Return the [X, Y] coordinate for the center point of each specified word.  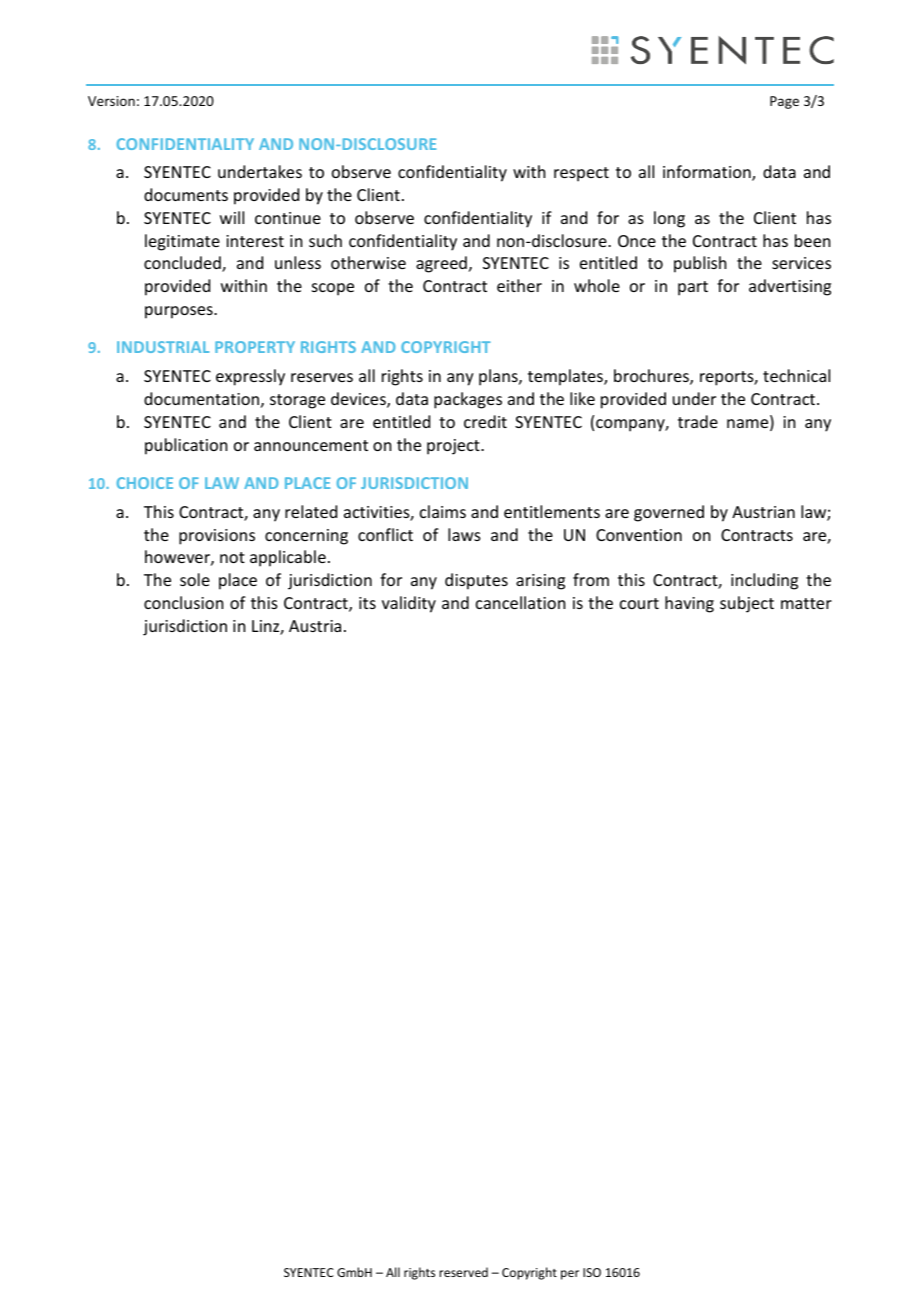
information [708, 173]
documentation [201, 398]
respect [581, 174]
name [749, 425]
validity [409, 604]
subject [747, 604]
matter [806, 603]
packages [468, 400]
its [367, 603]
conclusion [183, 602]
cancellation [520, 602]
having [689, 604]
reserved [463, 1272]
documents [186, 194]
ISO [592, 1272]
